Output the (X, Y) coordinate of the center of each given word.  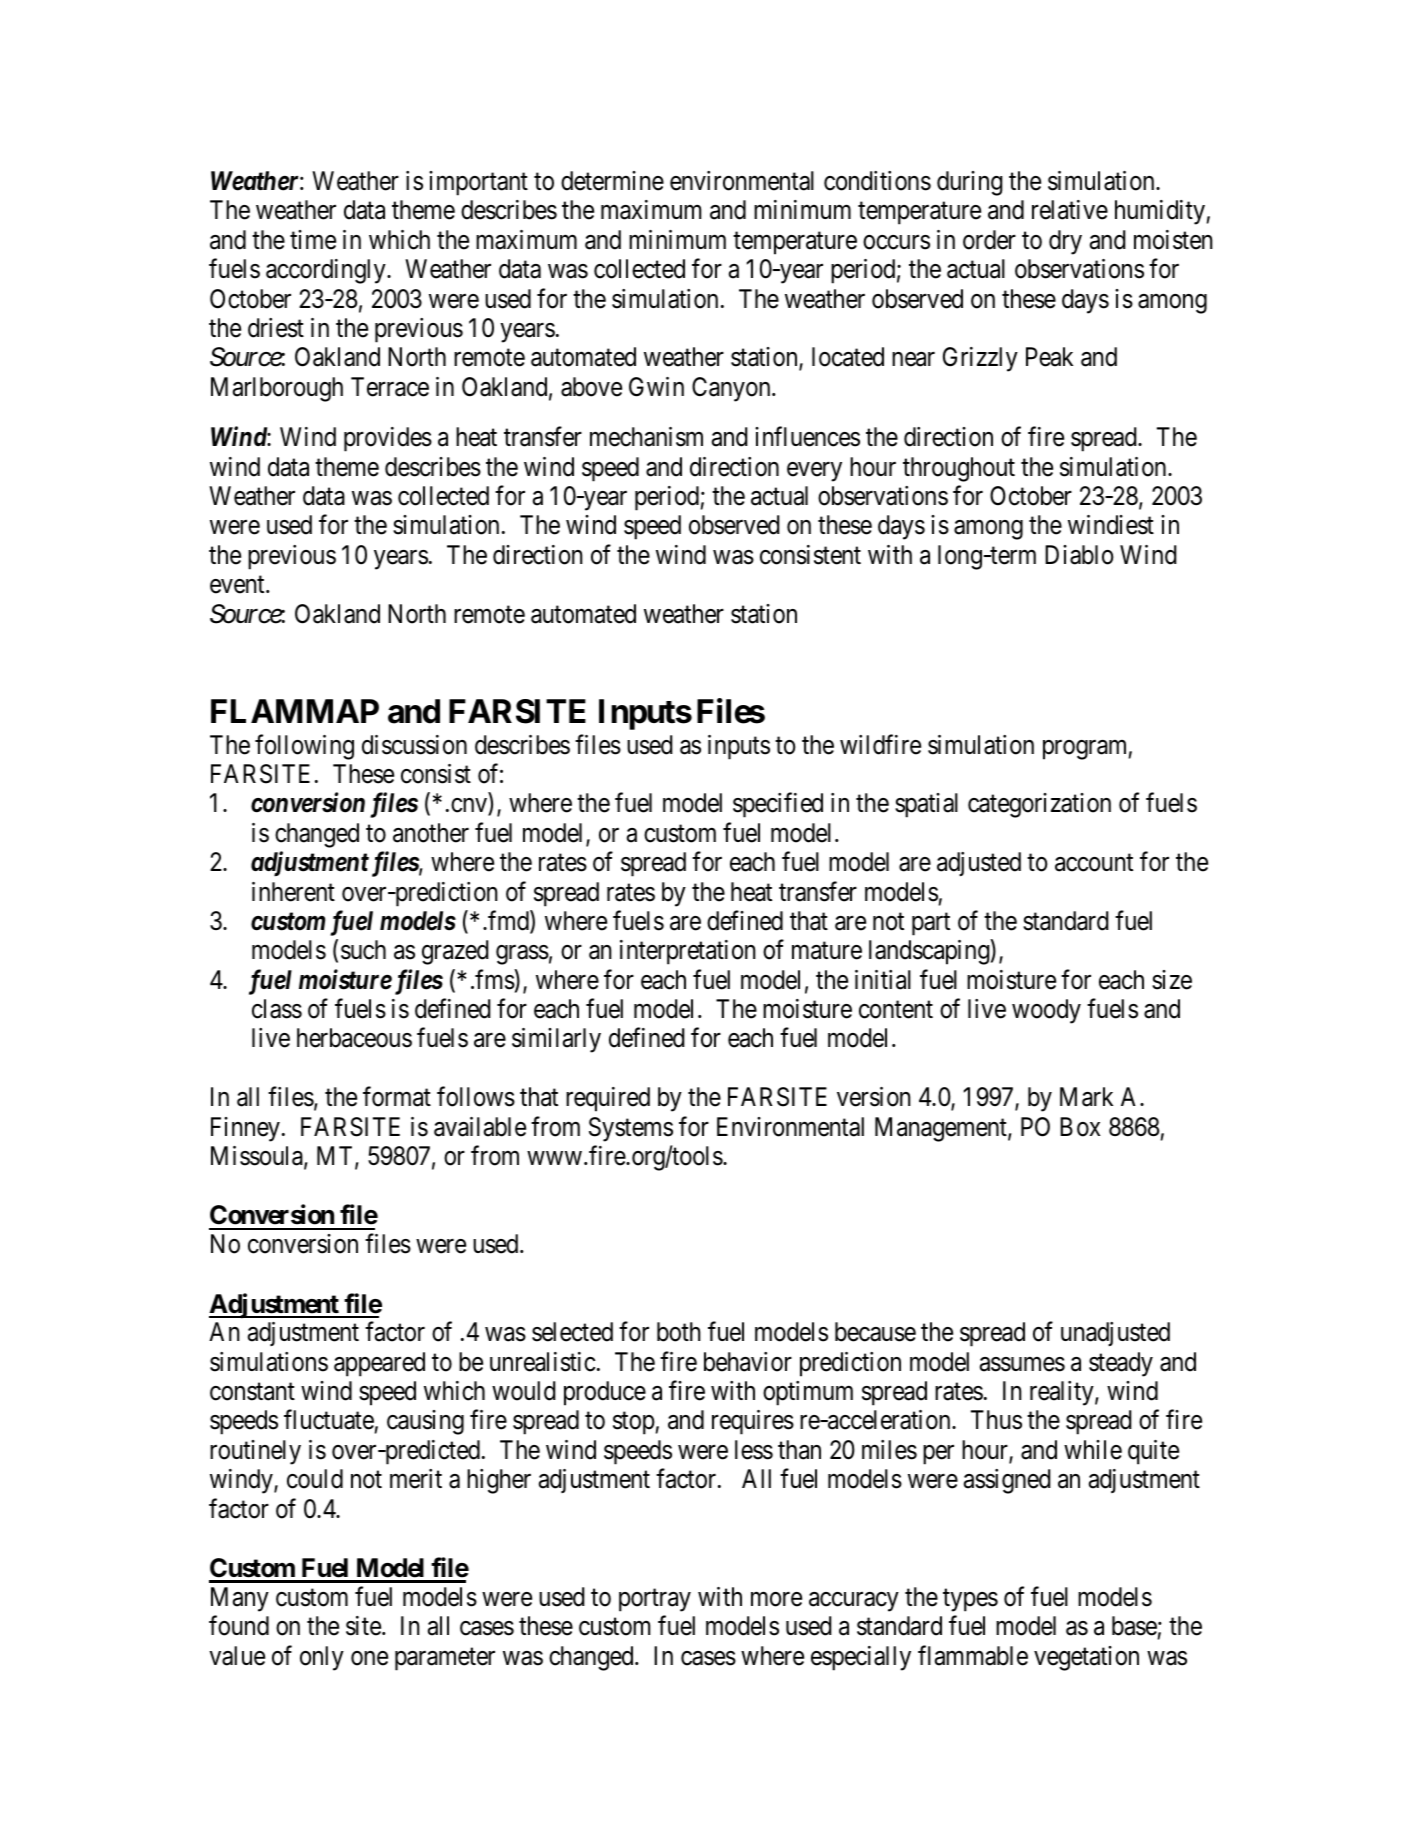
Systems (631, 1129)
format (397, 1097)
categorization (1039, 805)
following (304, 747)
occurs (896, 242)
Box (1080, 1127)
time (313, 240)
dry (1065, 242)
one (369, 1658)
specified (778, 805)
